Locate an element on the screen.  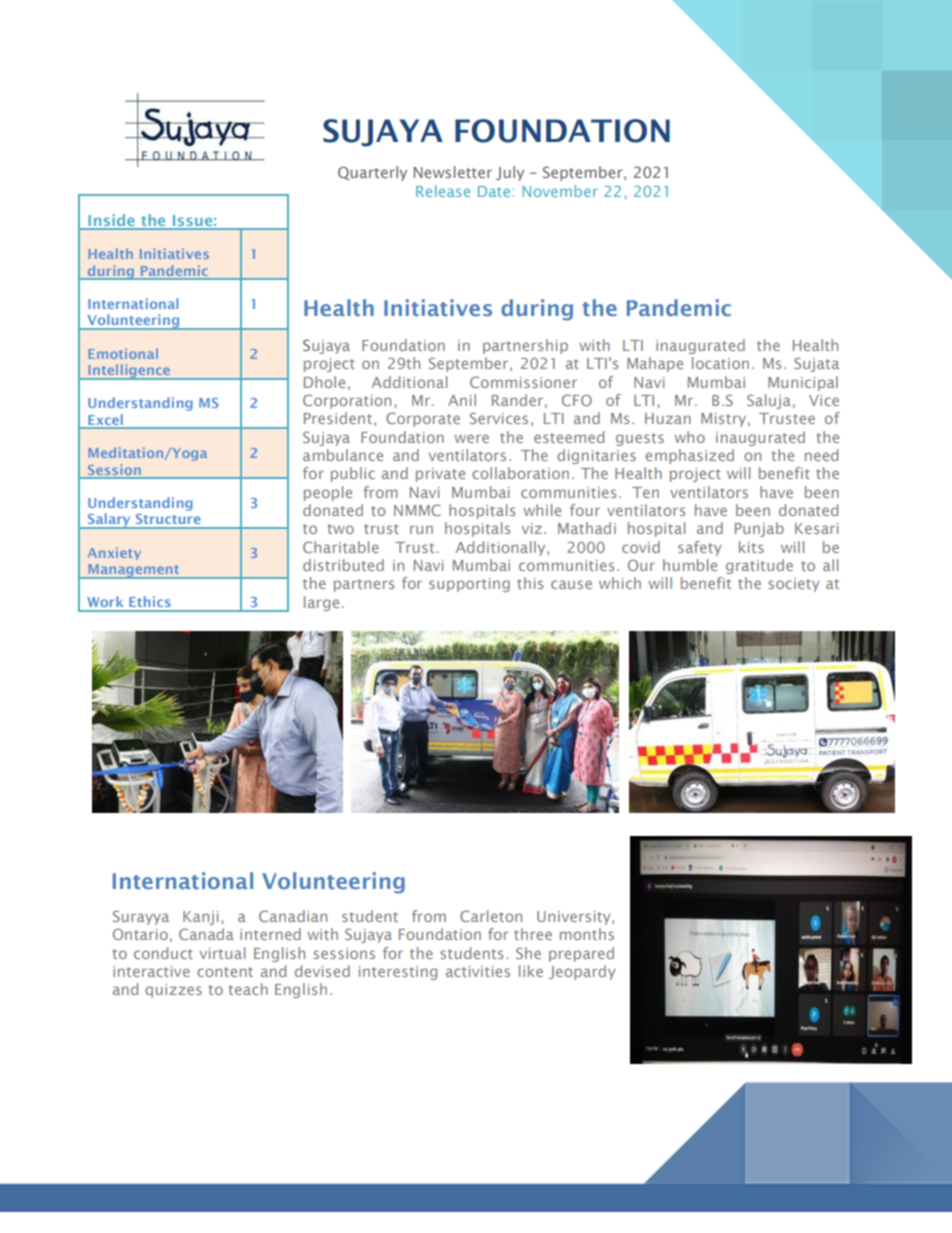
November is located at coordinates (560, 191).
